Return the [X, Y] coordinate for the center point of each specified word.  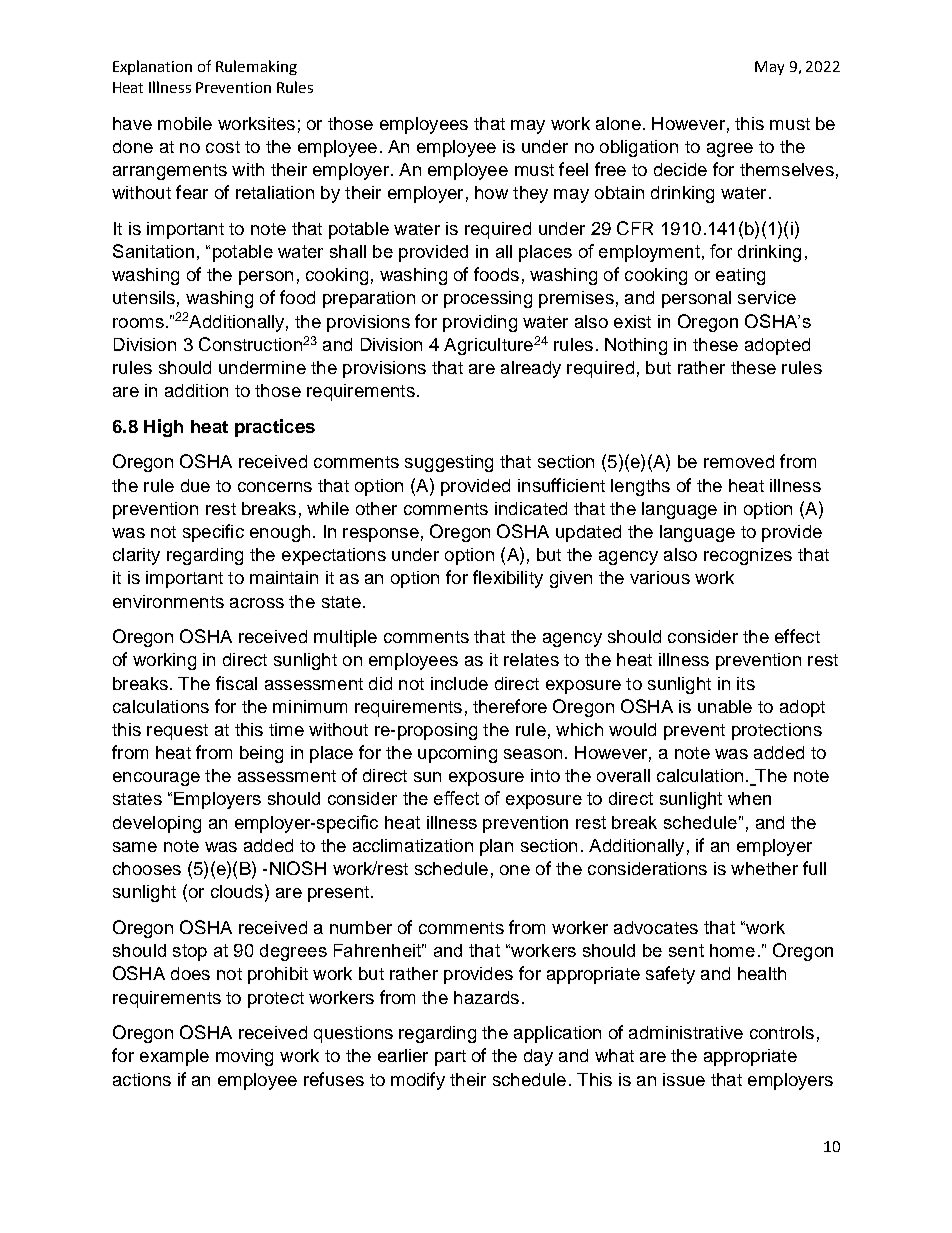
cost [223, 147]
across [257, 603]
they [530, 194]
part [450, 1058]
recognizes [748, 556]
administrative [686, 1032]
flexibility [508, 579]
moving [244, 1057]
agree [730, 150]
